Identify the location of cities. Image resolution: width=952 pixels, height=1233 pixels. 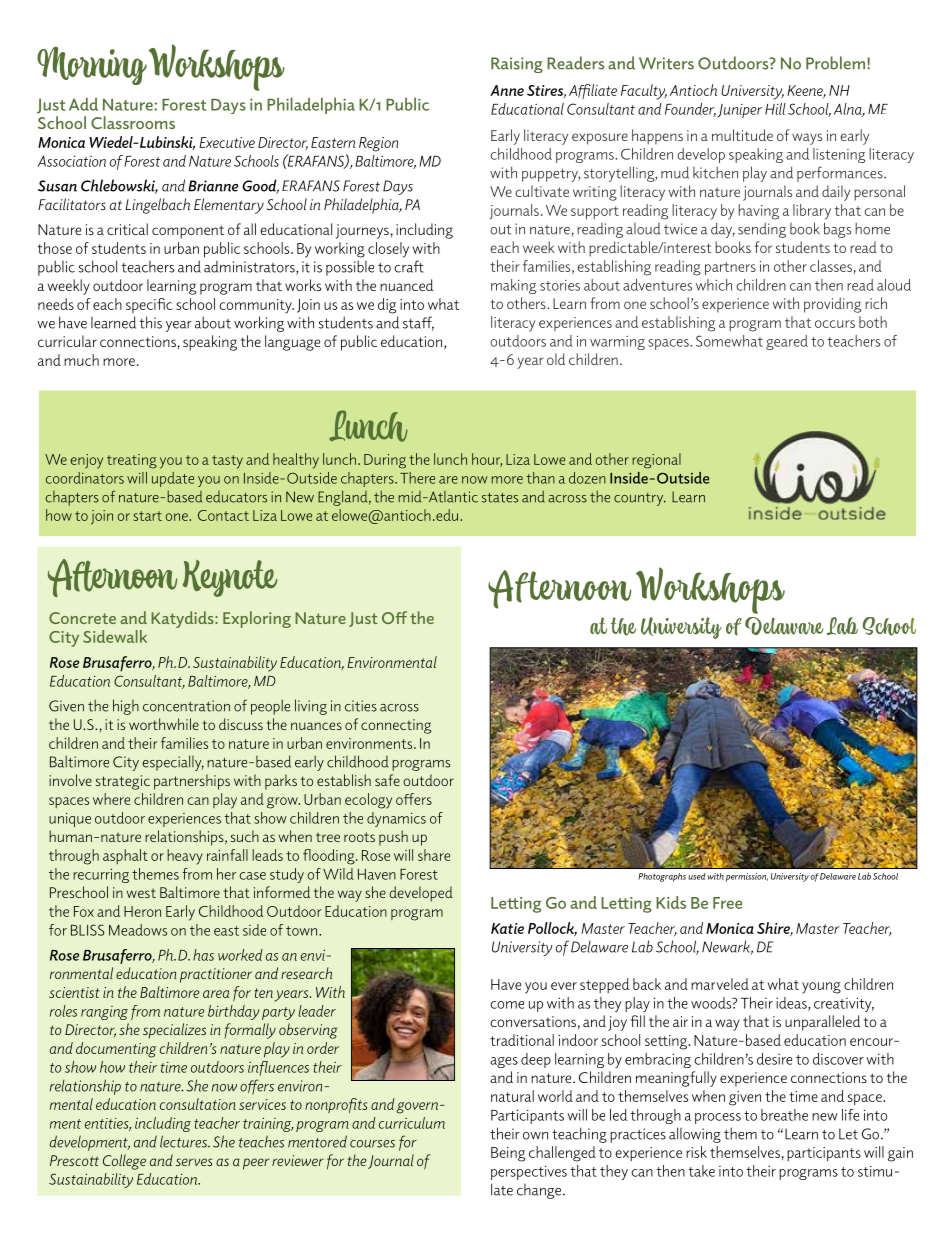
(361, 706).
